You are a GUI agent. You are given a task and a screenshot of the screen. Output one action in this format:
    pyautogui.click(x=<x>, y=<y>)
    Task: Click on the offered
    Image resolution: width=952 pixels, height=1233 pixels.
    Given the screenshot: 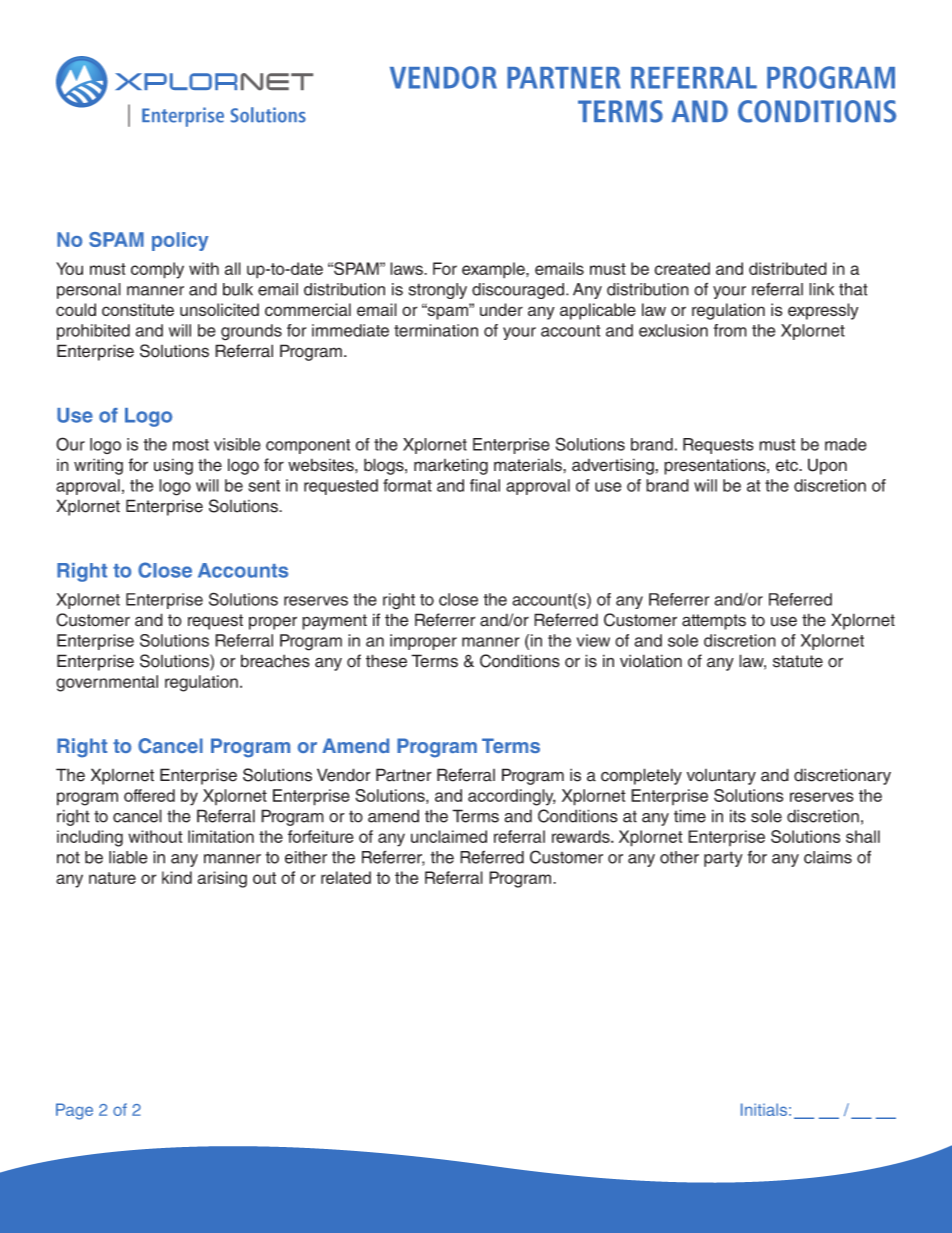 What is the action you would take?
    pyautogui.click(x=149, y=795)
